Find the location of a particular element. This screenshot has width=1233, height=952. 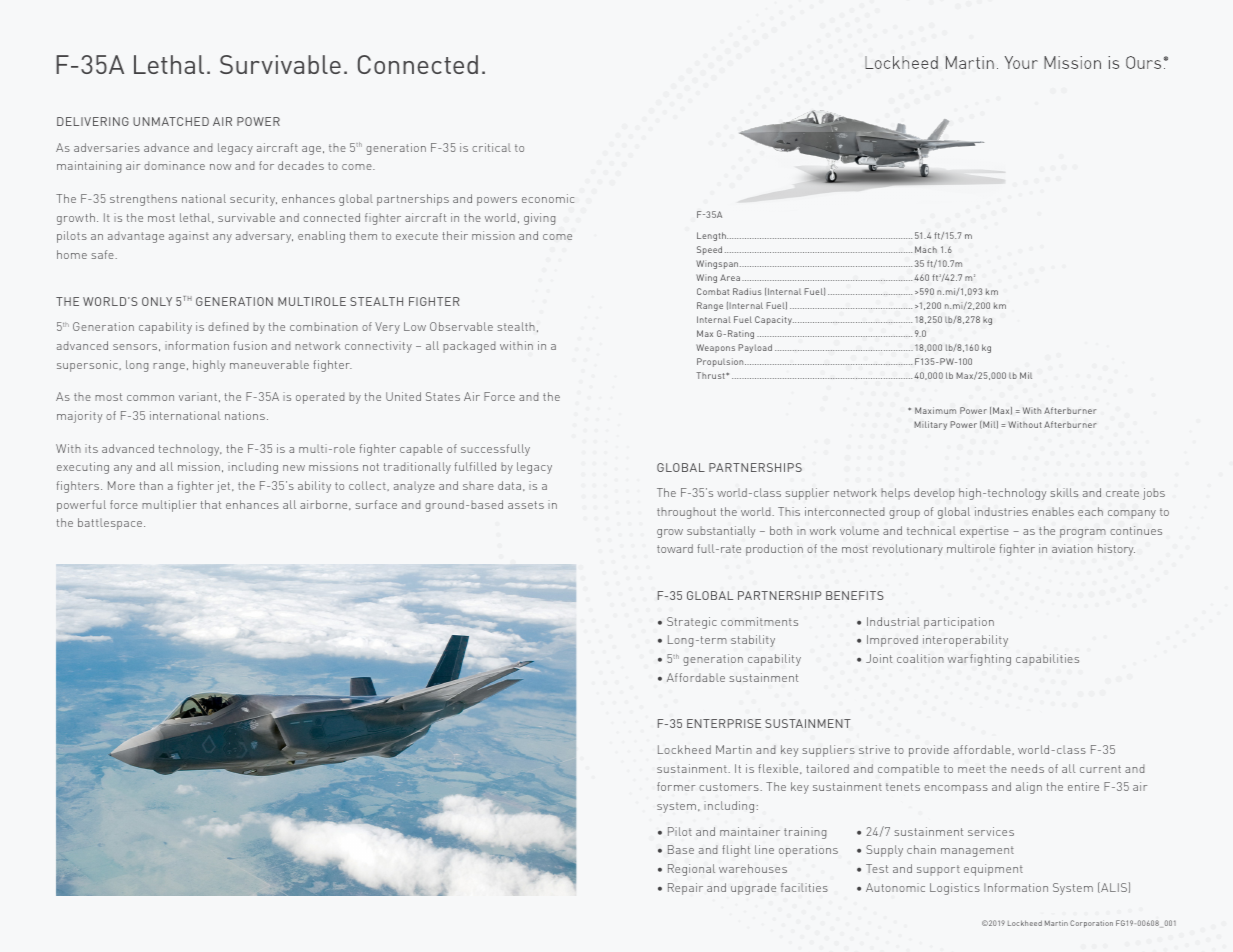

dominance is located at coordinates (174, 165).
